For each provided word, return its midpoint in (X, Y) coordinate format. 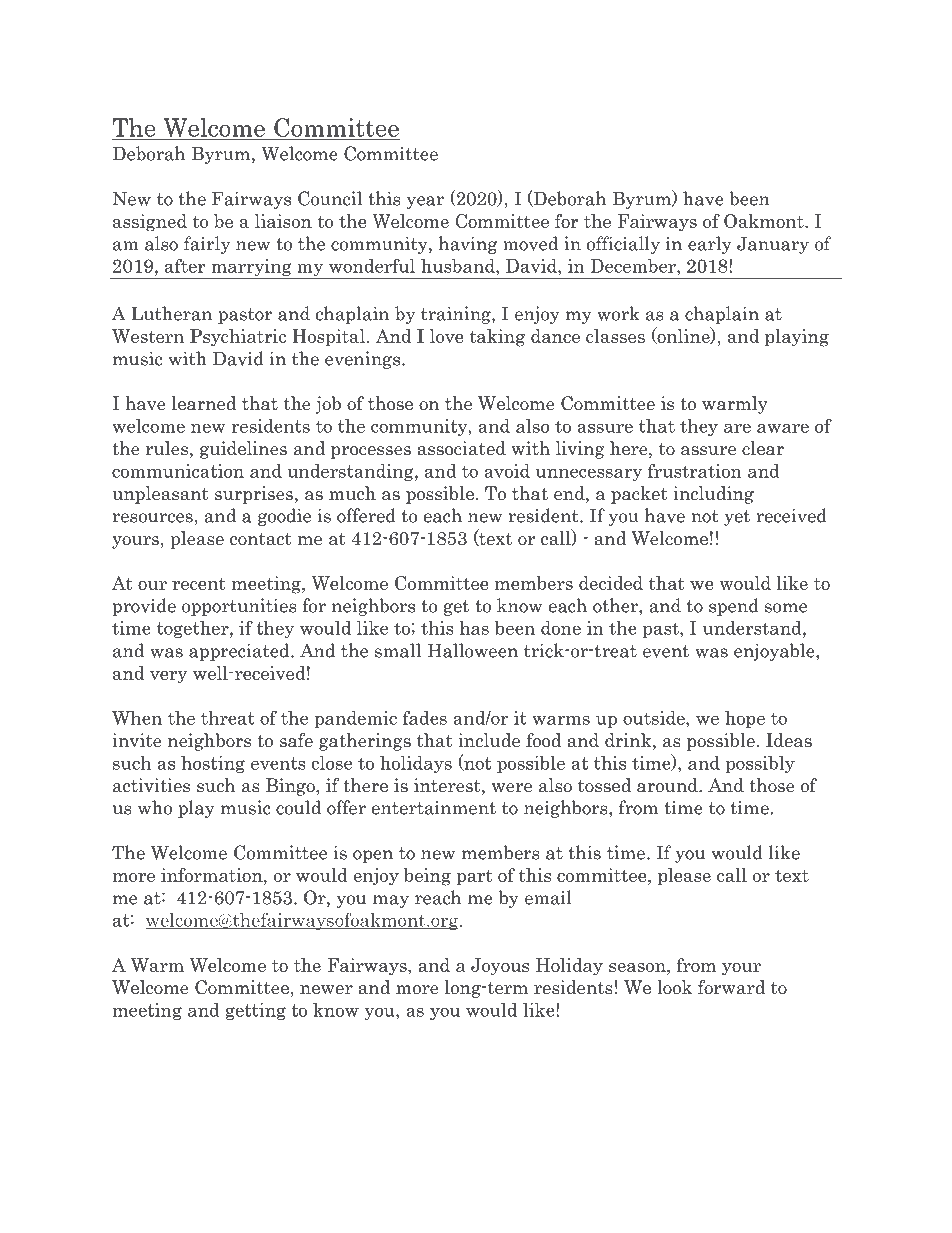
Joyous (500, 967)
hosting (213, 764)
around (668, 785)
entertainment (434, 807)
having (468, 245)
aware (783, 428)
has (474, 628)
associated (461, 448)
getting (256, 1011)
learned (204, 403)
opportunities (239, 607)
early (710, 245)
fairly (207, 245)
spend (734, 607)
